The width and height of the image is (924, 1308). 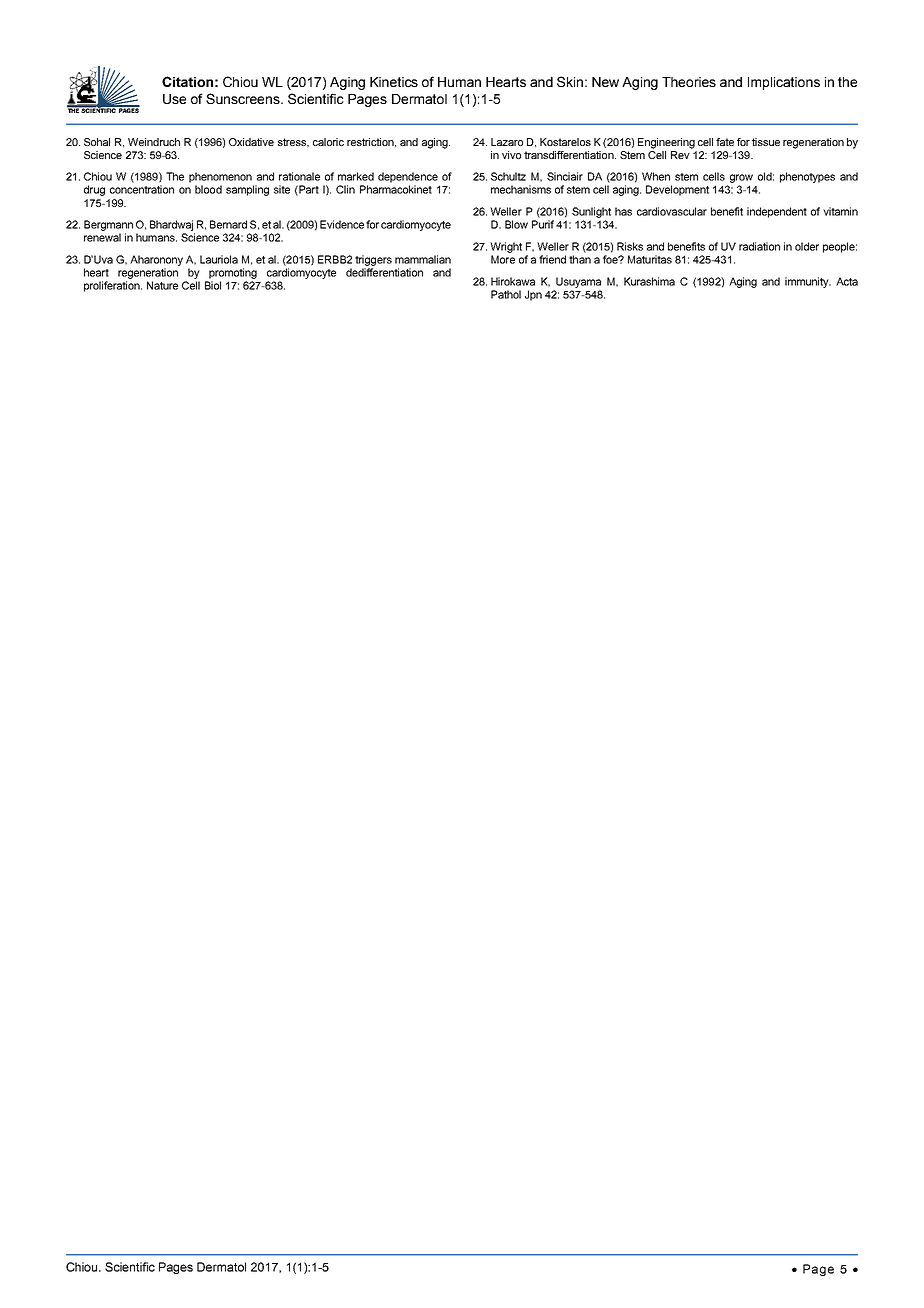 I want to click on Pathol, so click(x=506, y=294).
